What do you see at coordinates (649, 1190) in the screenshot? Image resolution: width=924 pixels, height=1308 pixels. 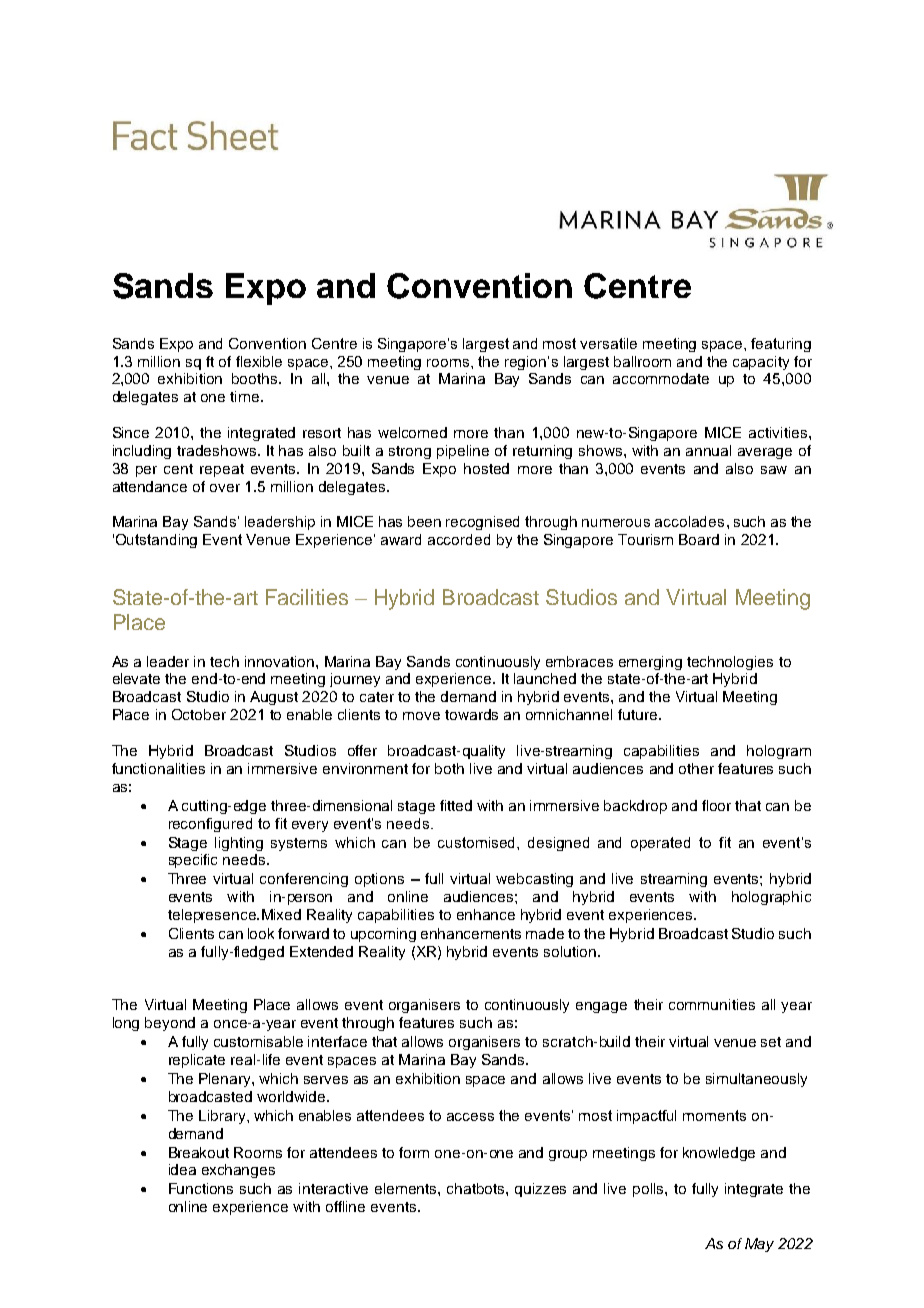 I see `polls` at bounding box center [649, 1190].
